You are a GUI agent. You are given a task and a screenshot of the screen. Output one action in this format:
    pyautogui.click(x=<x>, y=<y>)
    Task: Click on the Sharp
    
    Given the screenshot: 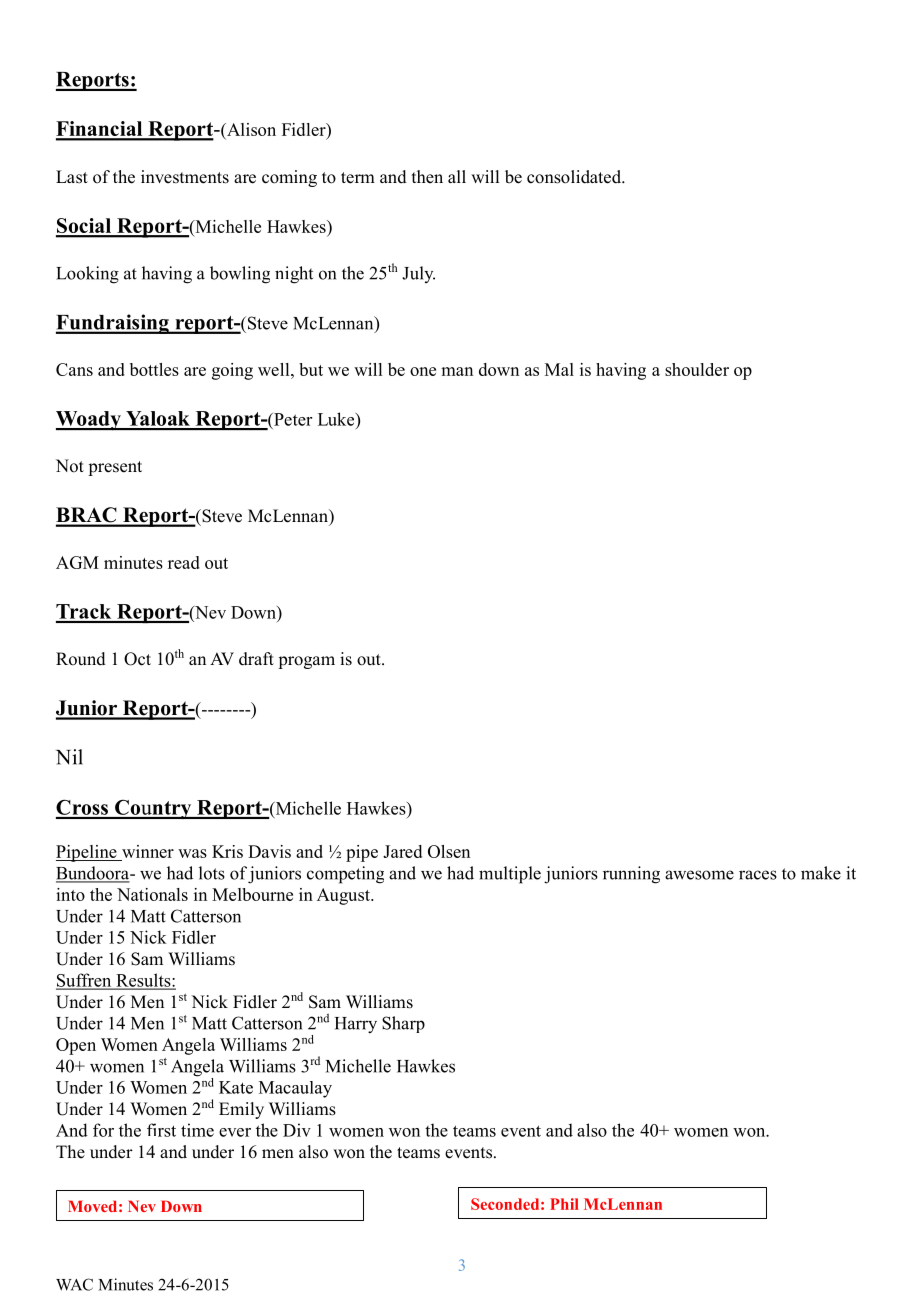 What is the action you would take?
    pyautogui.click(x=403, y=1024)
